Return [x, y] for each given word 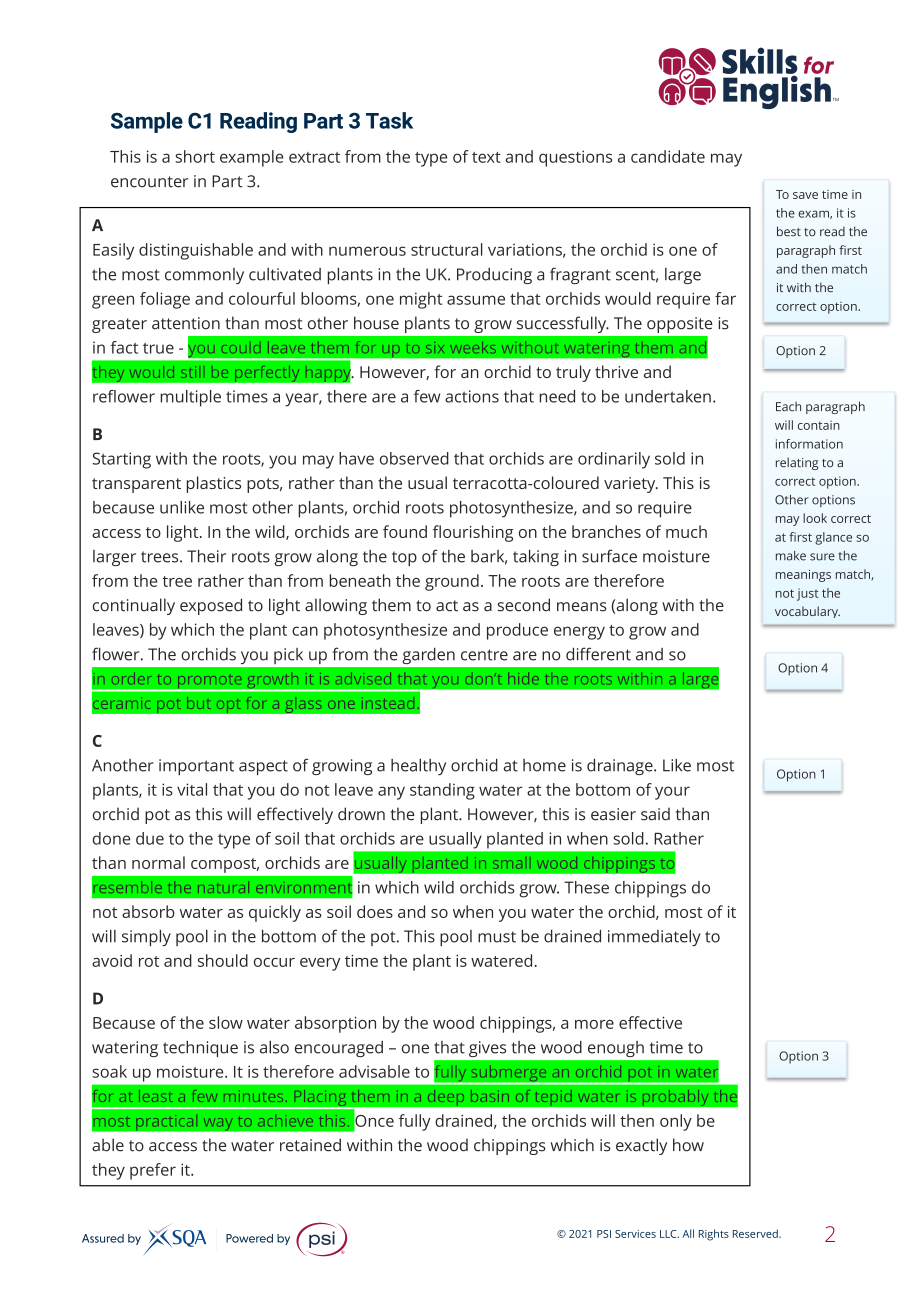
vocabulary [807, 612]
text [486, 157]
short [195, 156]
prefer [153, 1171]
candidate [668, 156]
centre [484, 655]
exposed [211, 606]
